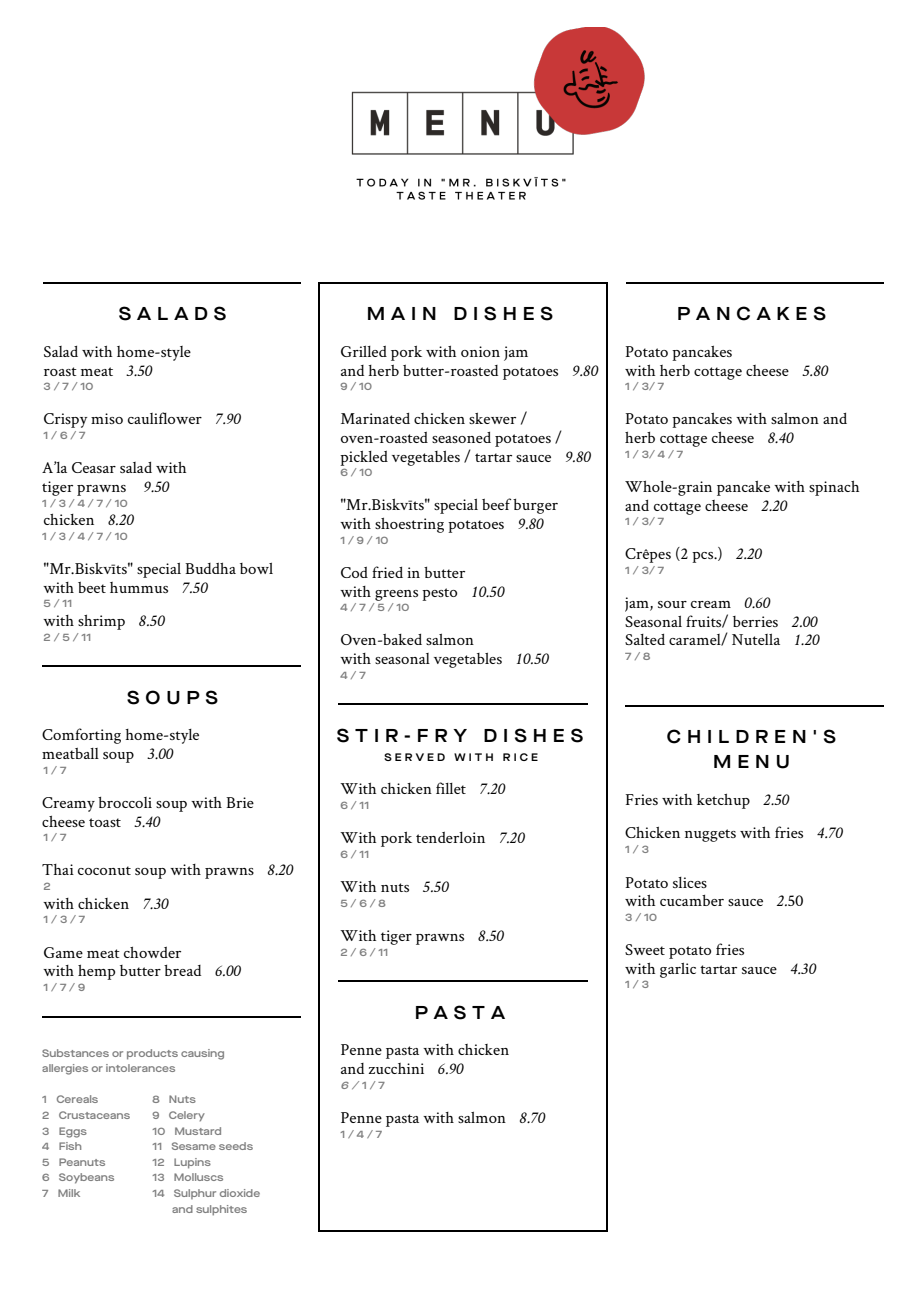 Image resolution: width=924 pixels, height=1308 pixels. Describe the element at coordinates (152, 952) in the document. I see `chowder` at that location.
